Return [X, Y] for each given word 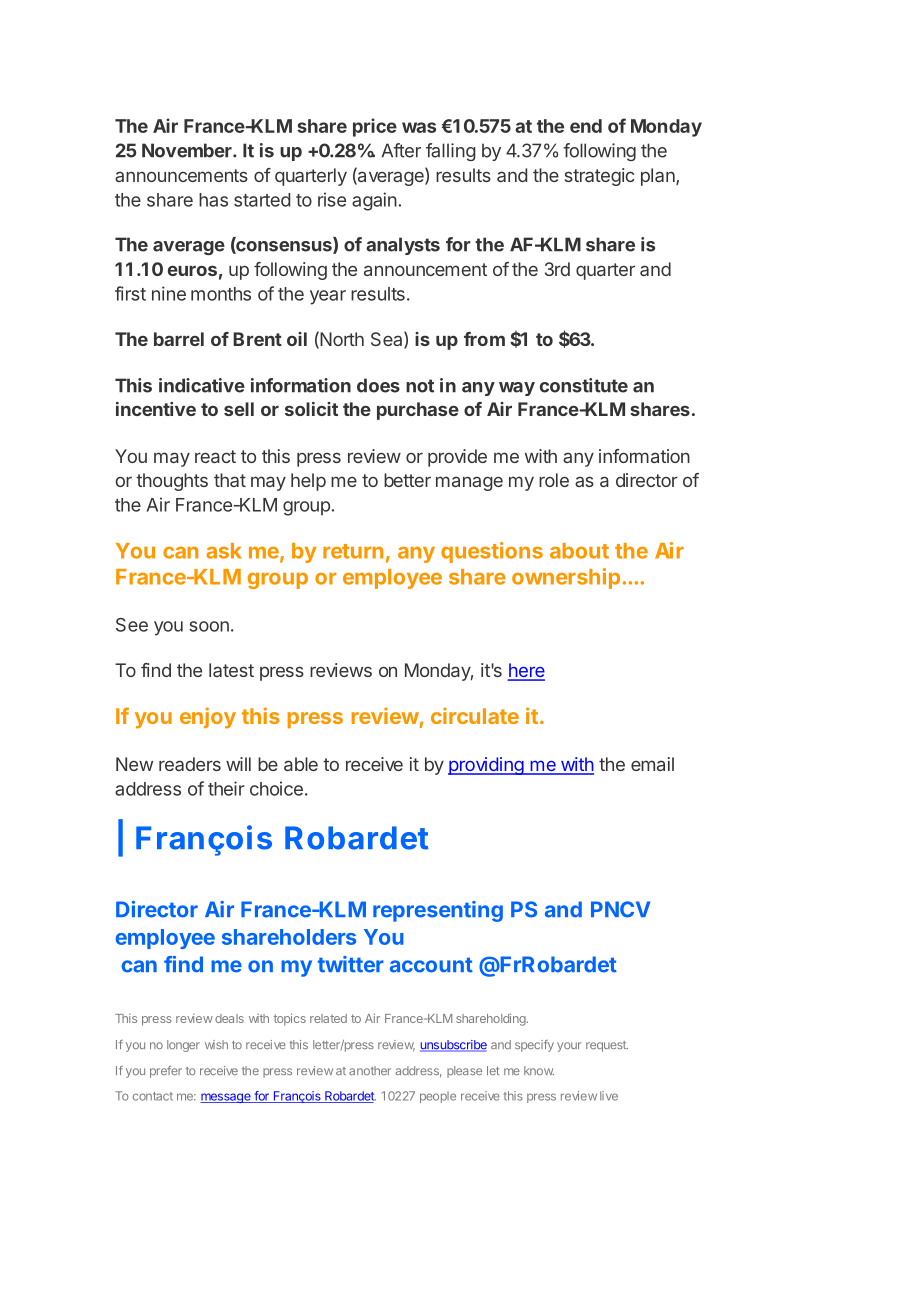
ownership [566, 578]
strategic [600, 177]
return [353, 551]
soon [209, 626]
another [370, 1070]
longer [183, 1046]
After [401, 150]
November [188, 150]
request [607, 1046]
